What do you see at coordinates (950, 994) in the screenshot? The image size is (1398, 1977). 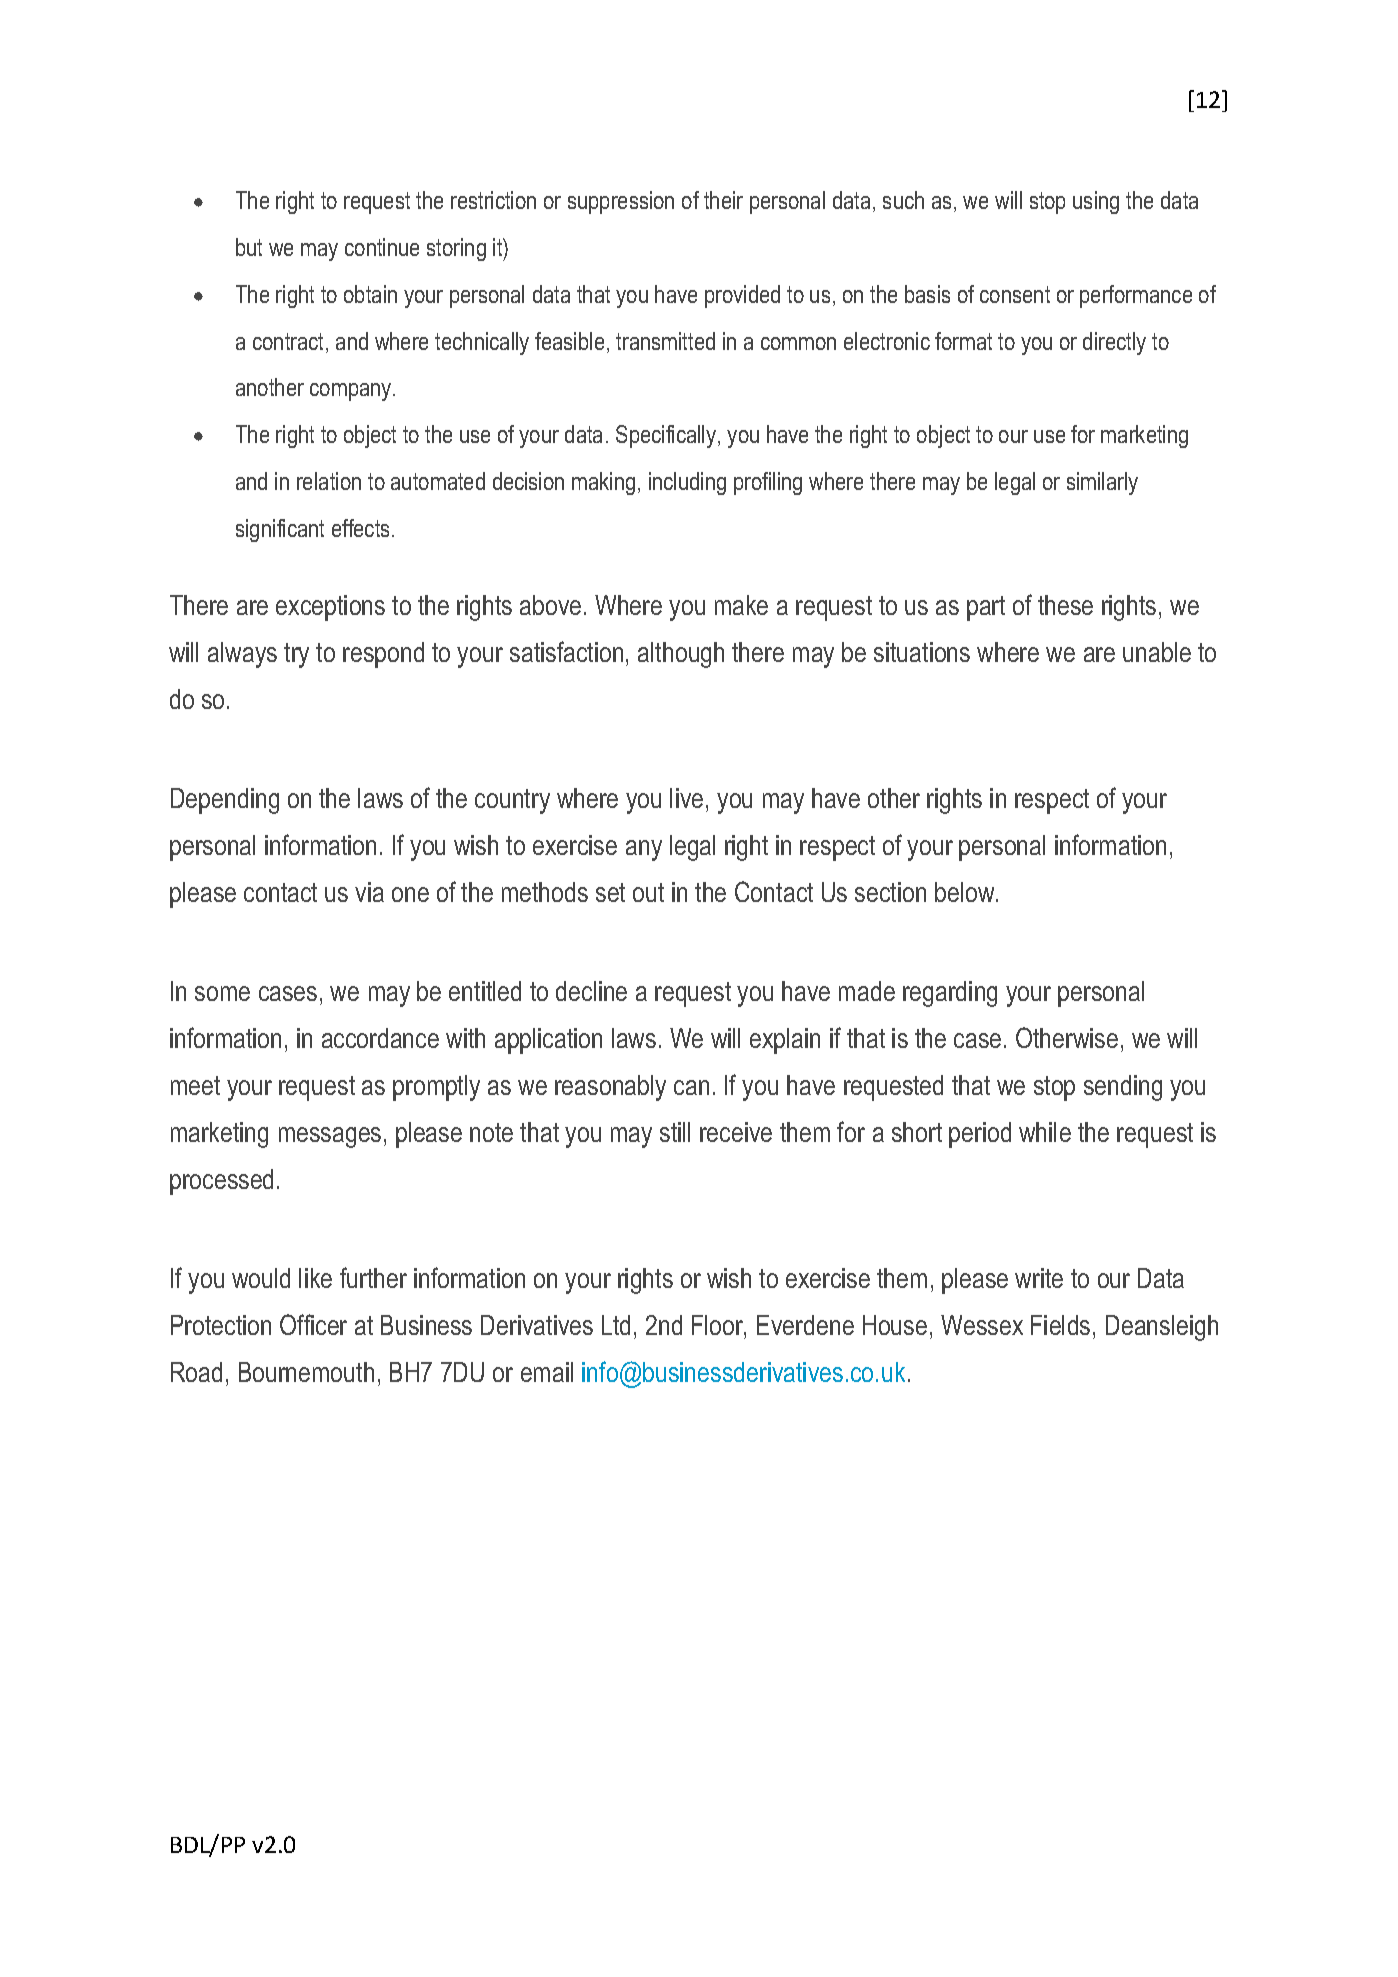 I see `regarding` at bounding box center [950, 994].
